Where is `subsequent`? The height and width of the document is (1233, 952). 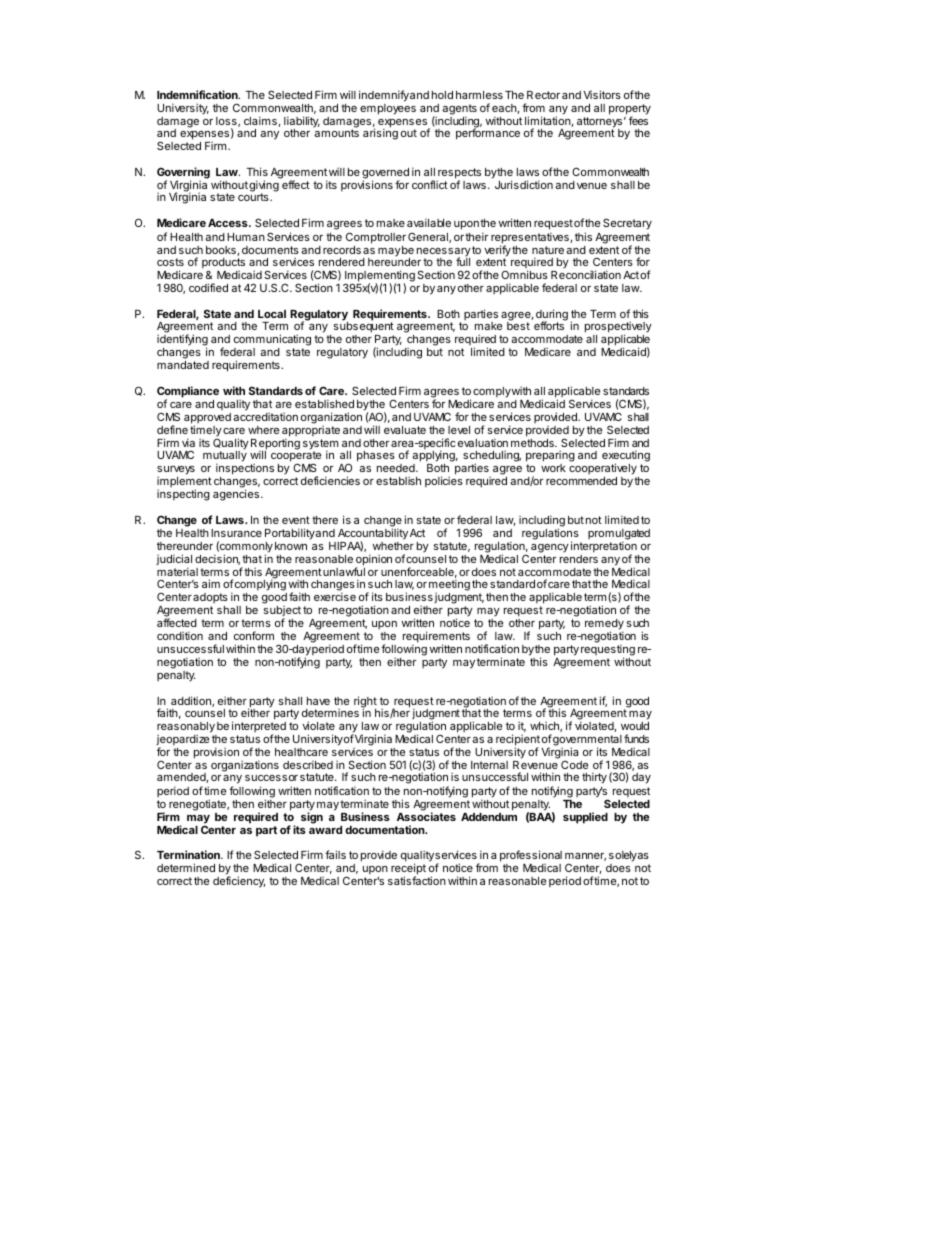
subsequent is located at coordinates (364, 326).
